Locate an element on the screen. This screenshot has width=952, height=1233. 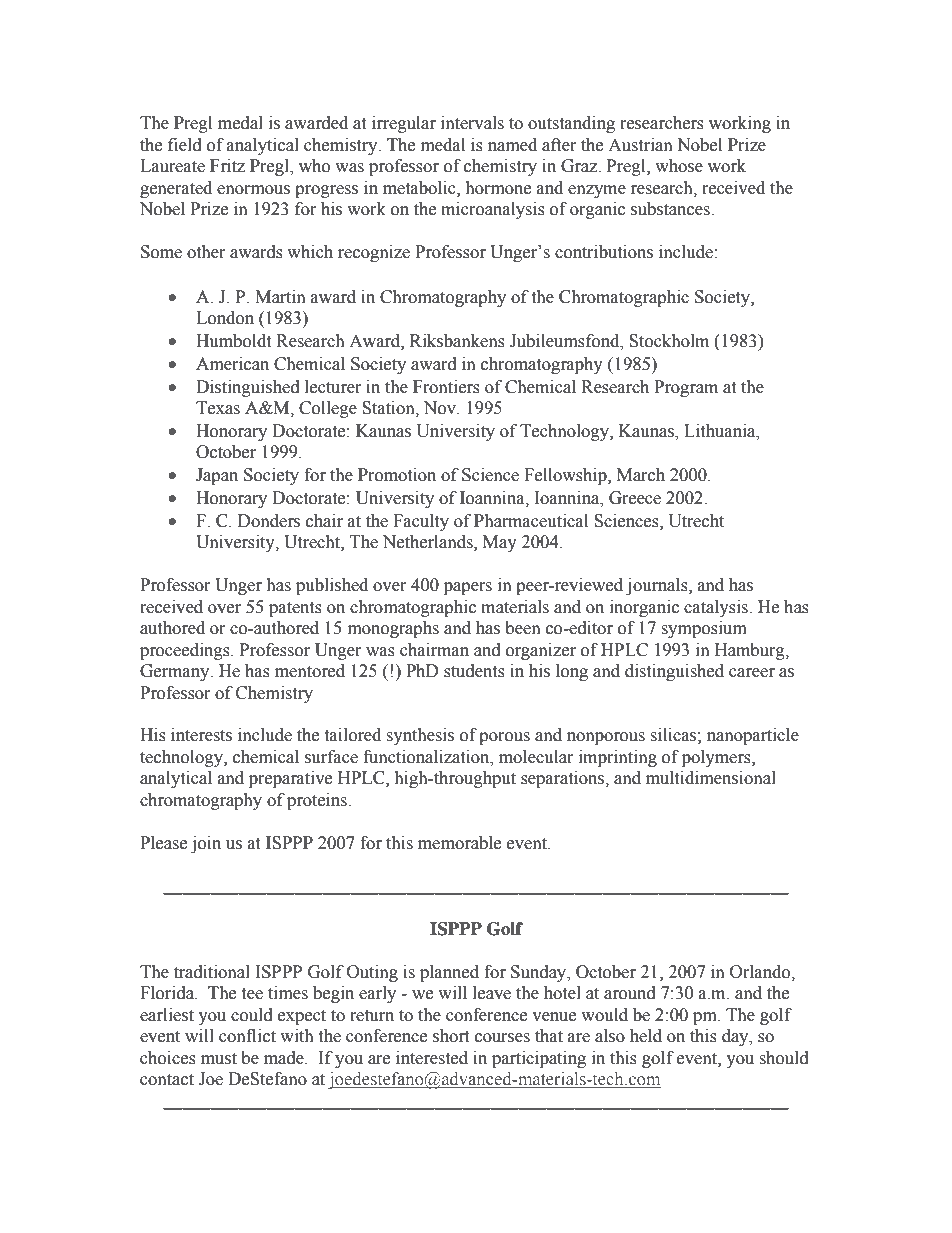
papers is located at coordinates (468, 588).
